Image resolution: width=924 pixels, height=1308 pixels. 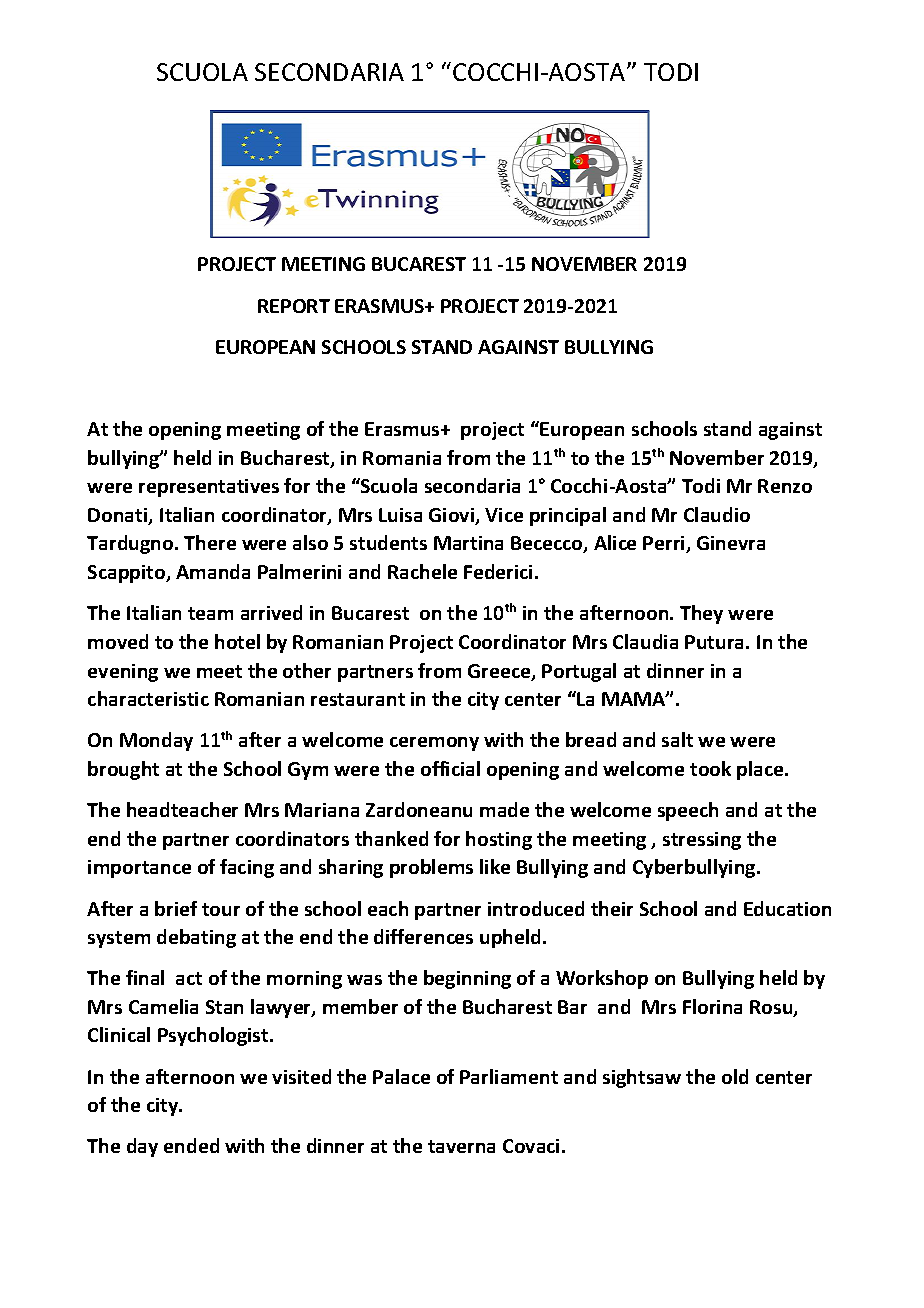 What do you see at coordinates (702, 841) in the screenshot?
I see `stressing` at bounding box center [702, 841].
